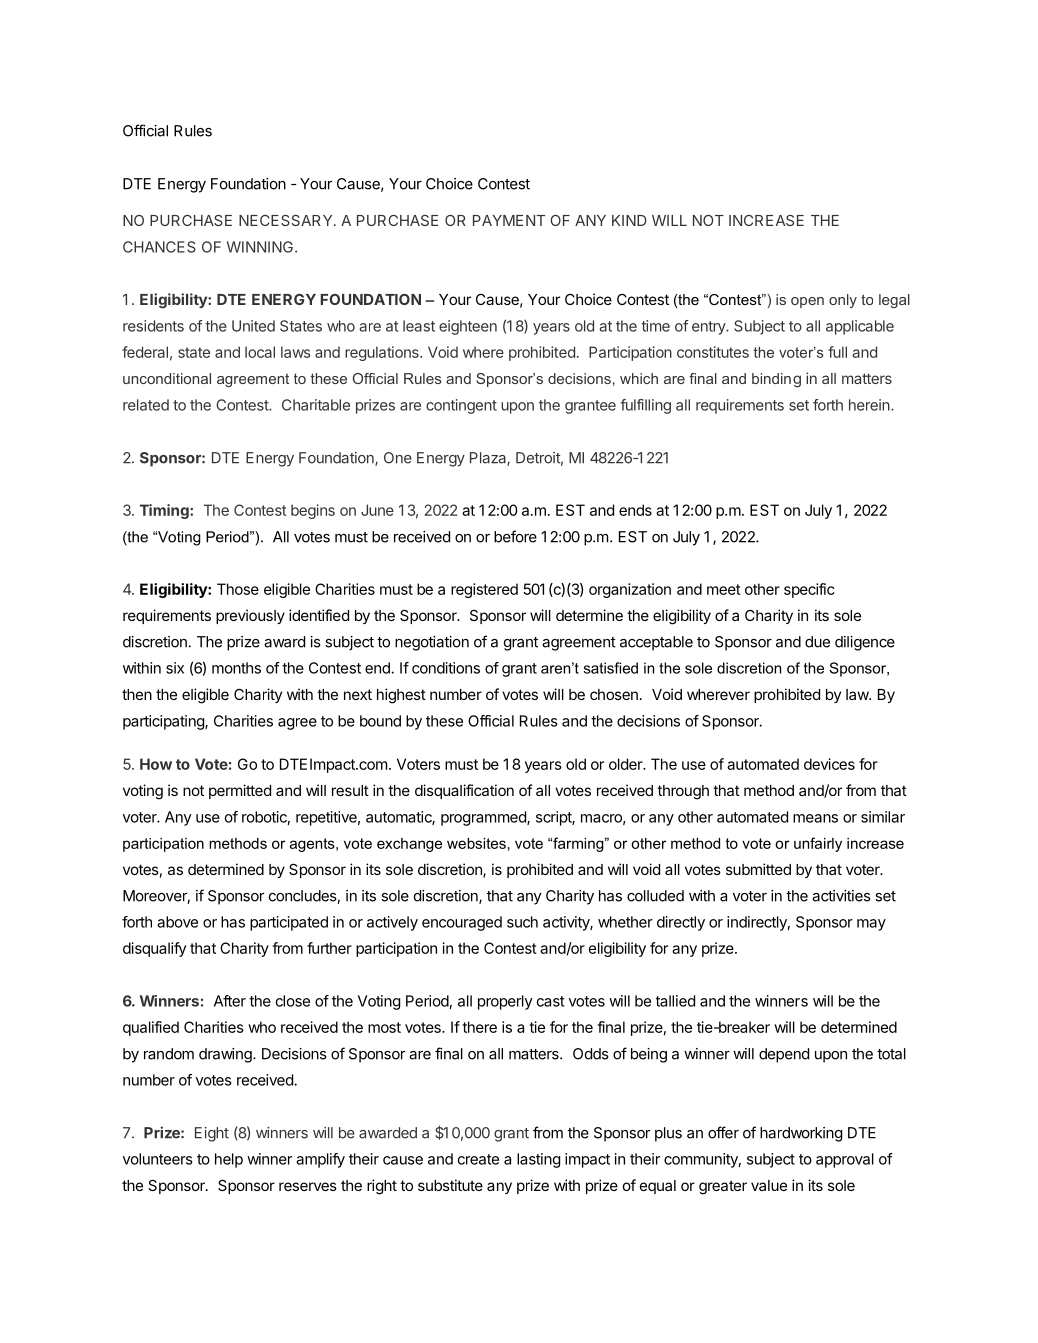  What do you see at coordinates (446, 668) in the document?
I see `conditions` at bounding box center [446, 668].
